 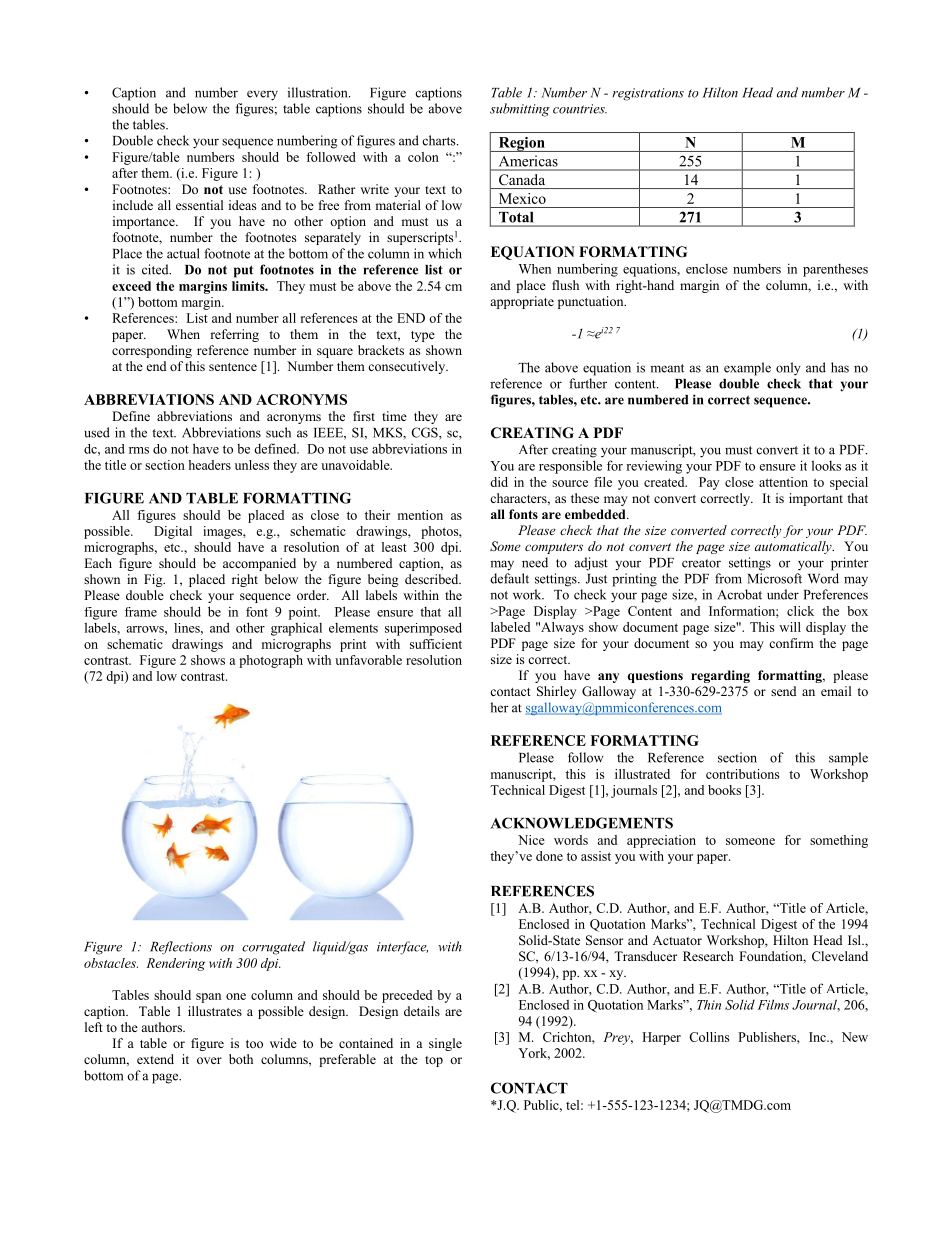 I want to click on did, so click(x=499, y=482).
